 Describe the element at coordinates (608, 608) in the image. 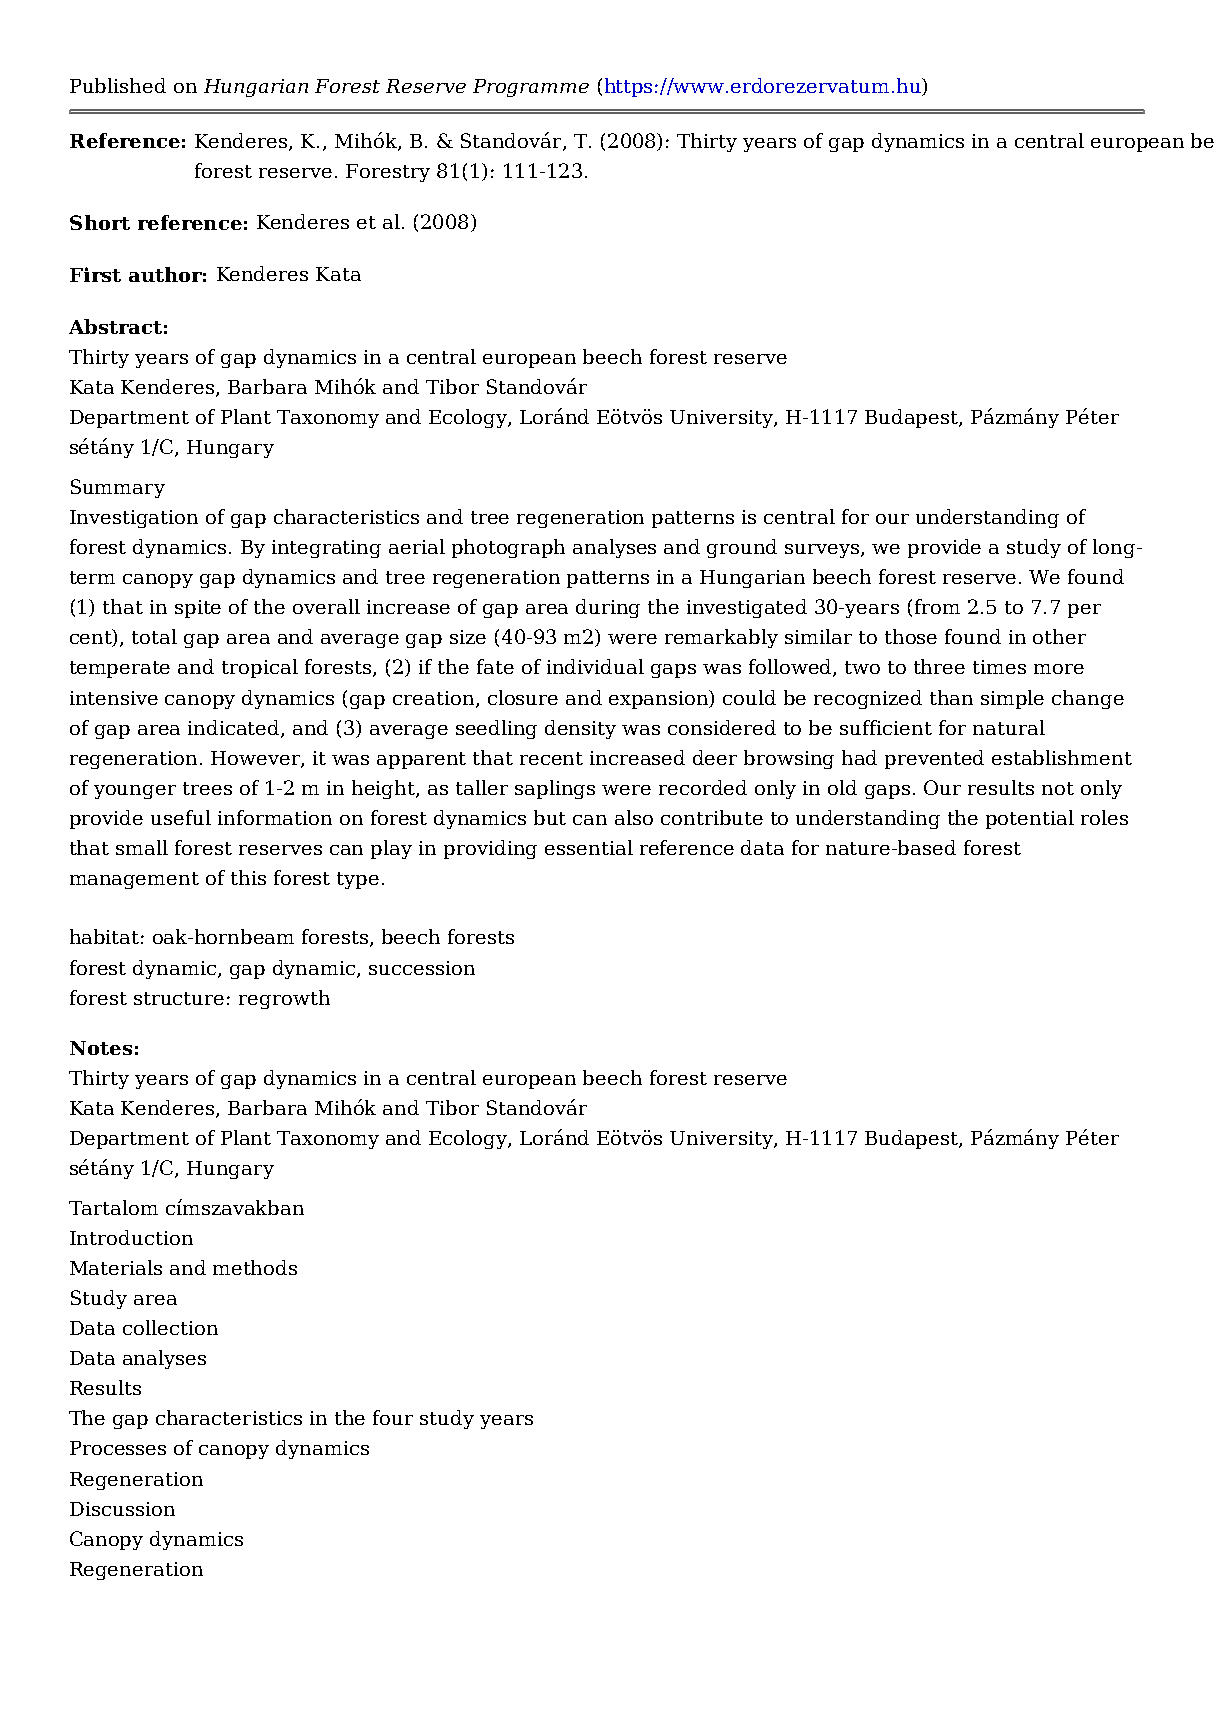

I see `during` at that location.
